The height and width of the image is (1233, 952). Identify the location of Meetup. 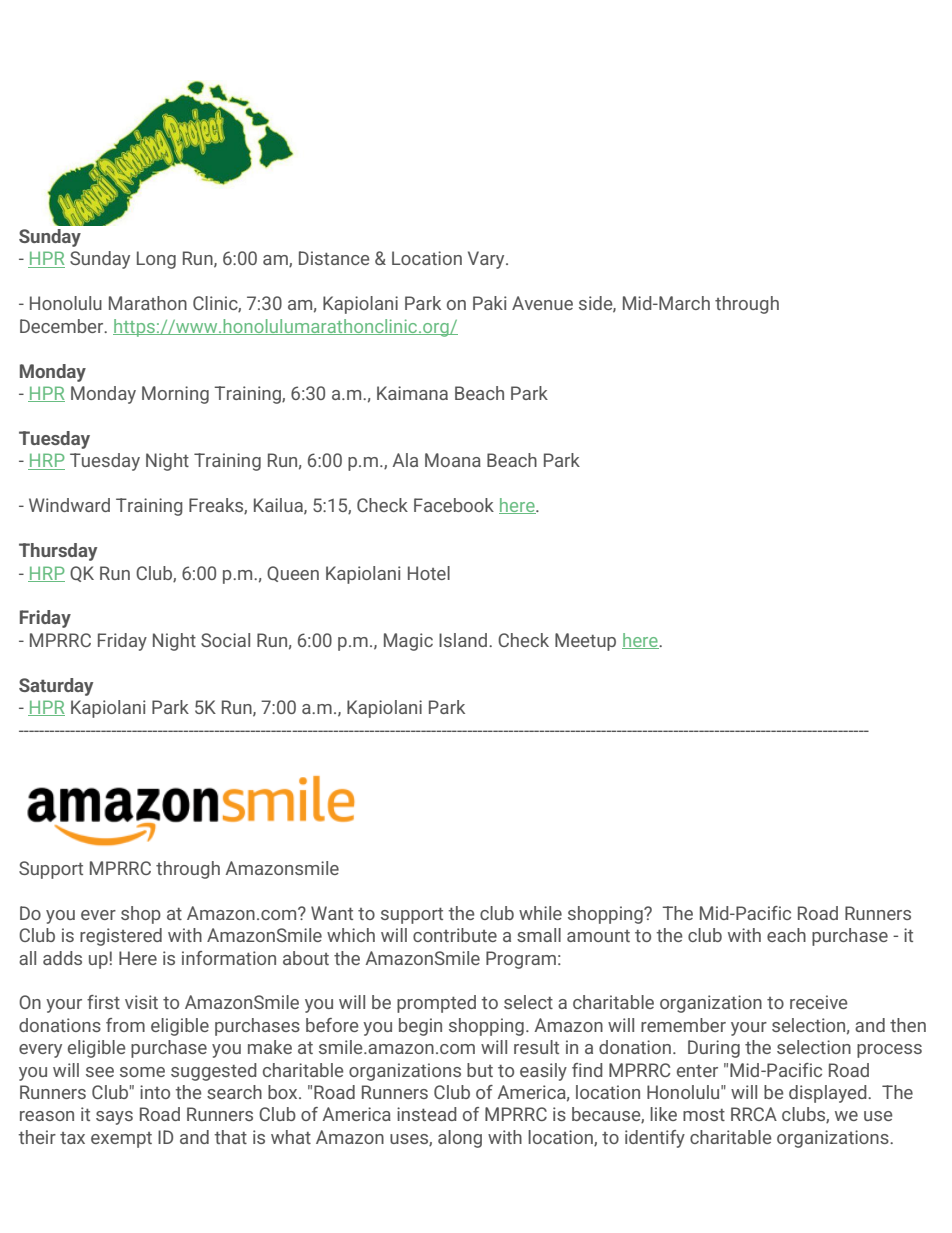
(585, 642).
